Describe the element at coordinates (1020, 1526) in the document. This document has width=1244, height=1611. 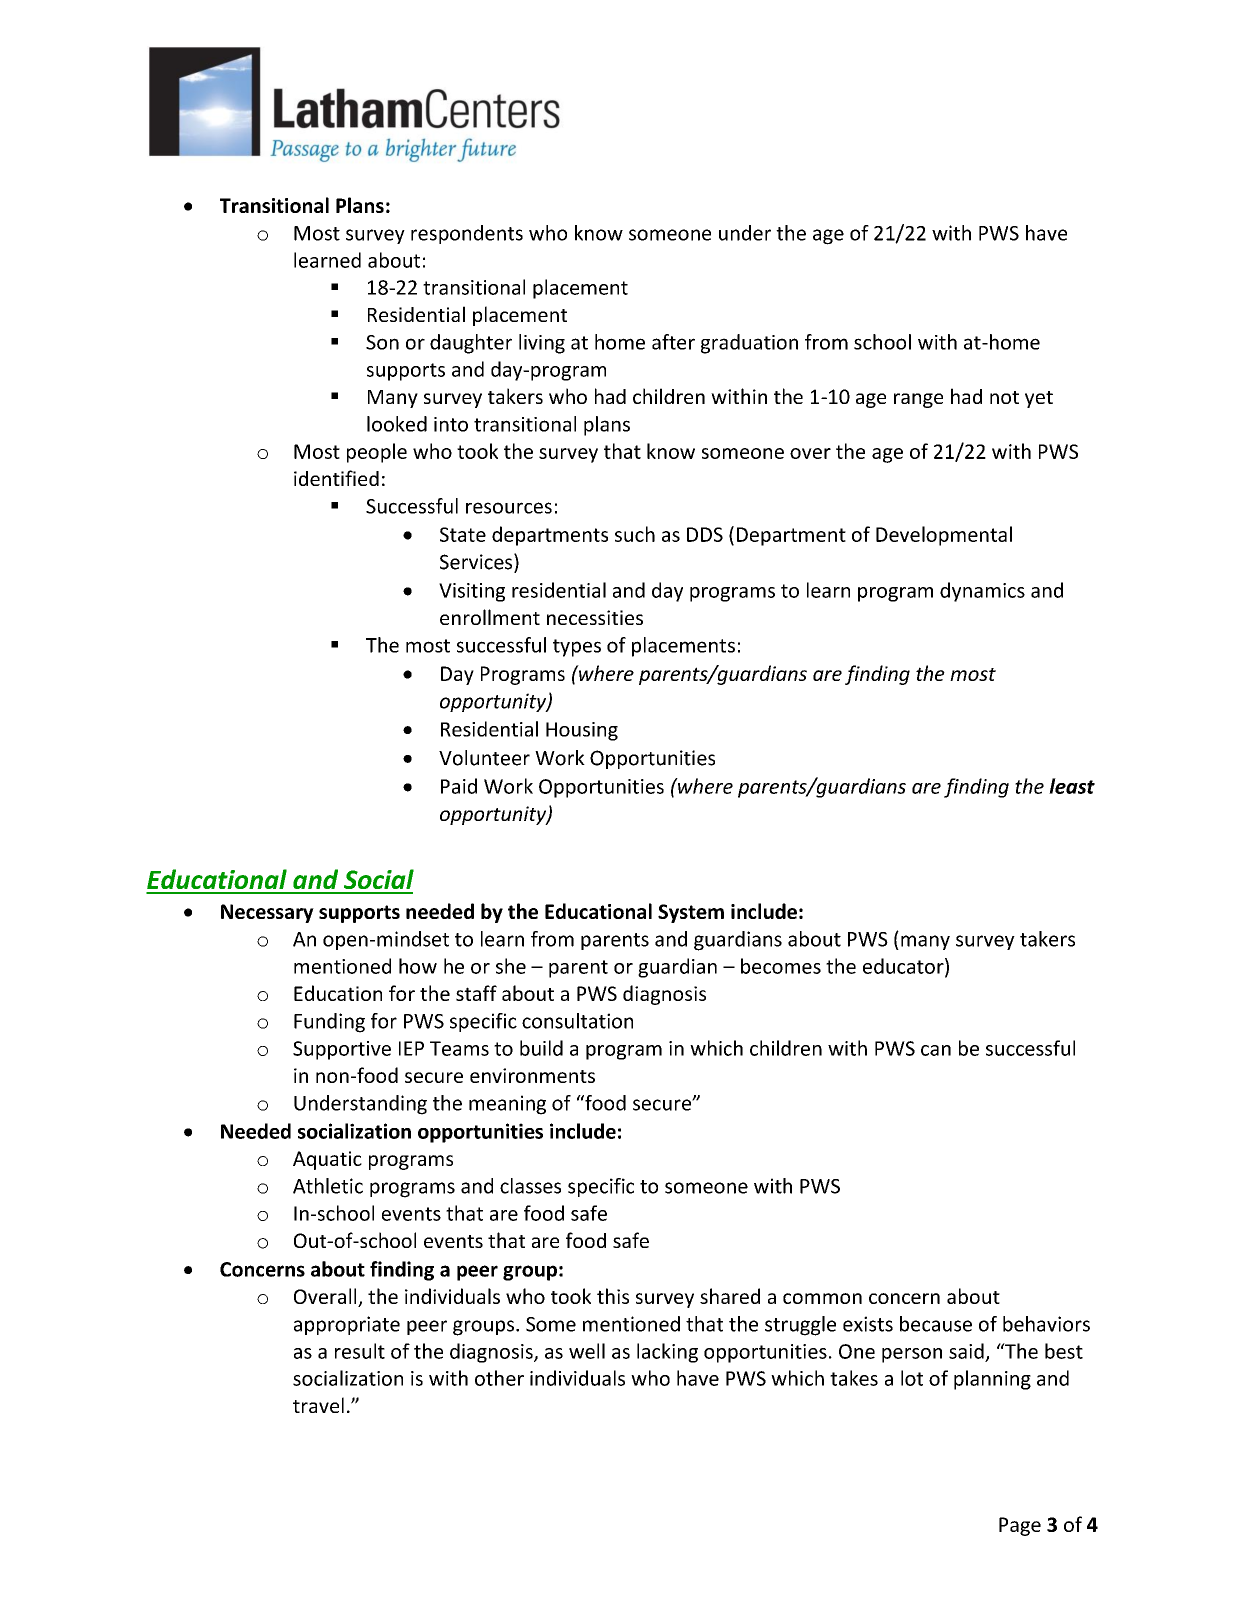
I see `Page` at that location.
